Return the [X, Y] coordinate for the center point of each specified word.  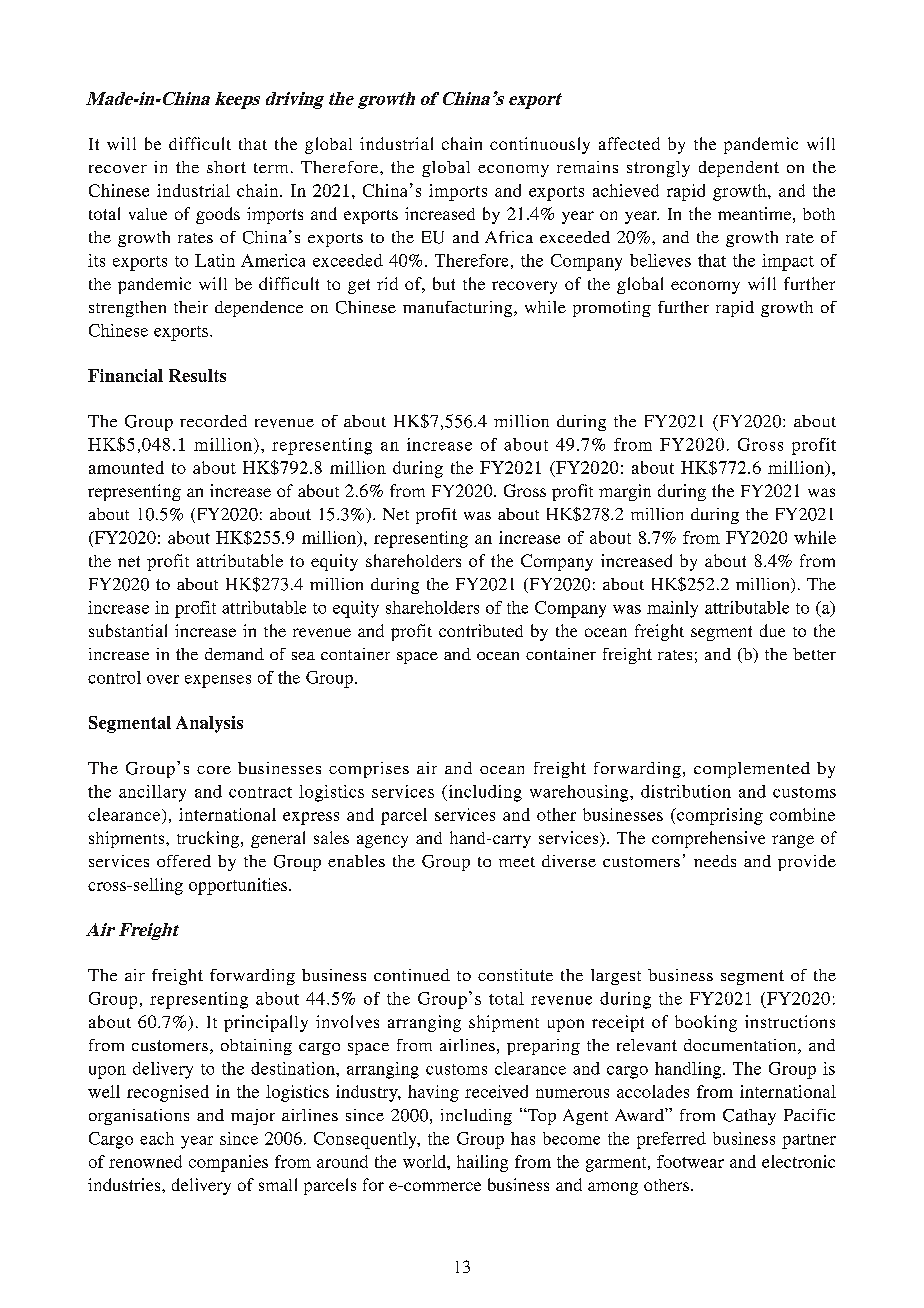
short [226, 167]
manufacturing [459, 309]
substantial [128, 630]
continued [412, 975]
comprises [369, 770]
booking [706, 1023]
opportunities [239, 886]
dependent [739, 169]
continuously [540, 145]
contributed [481, 630]
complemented [752, 770]
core [214, 770]
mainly [672, 609]
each [157, 1138]
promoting [612, 309]
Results [197, 375]
